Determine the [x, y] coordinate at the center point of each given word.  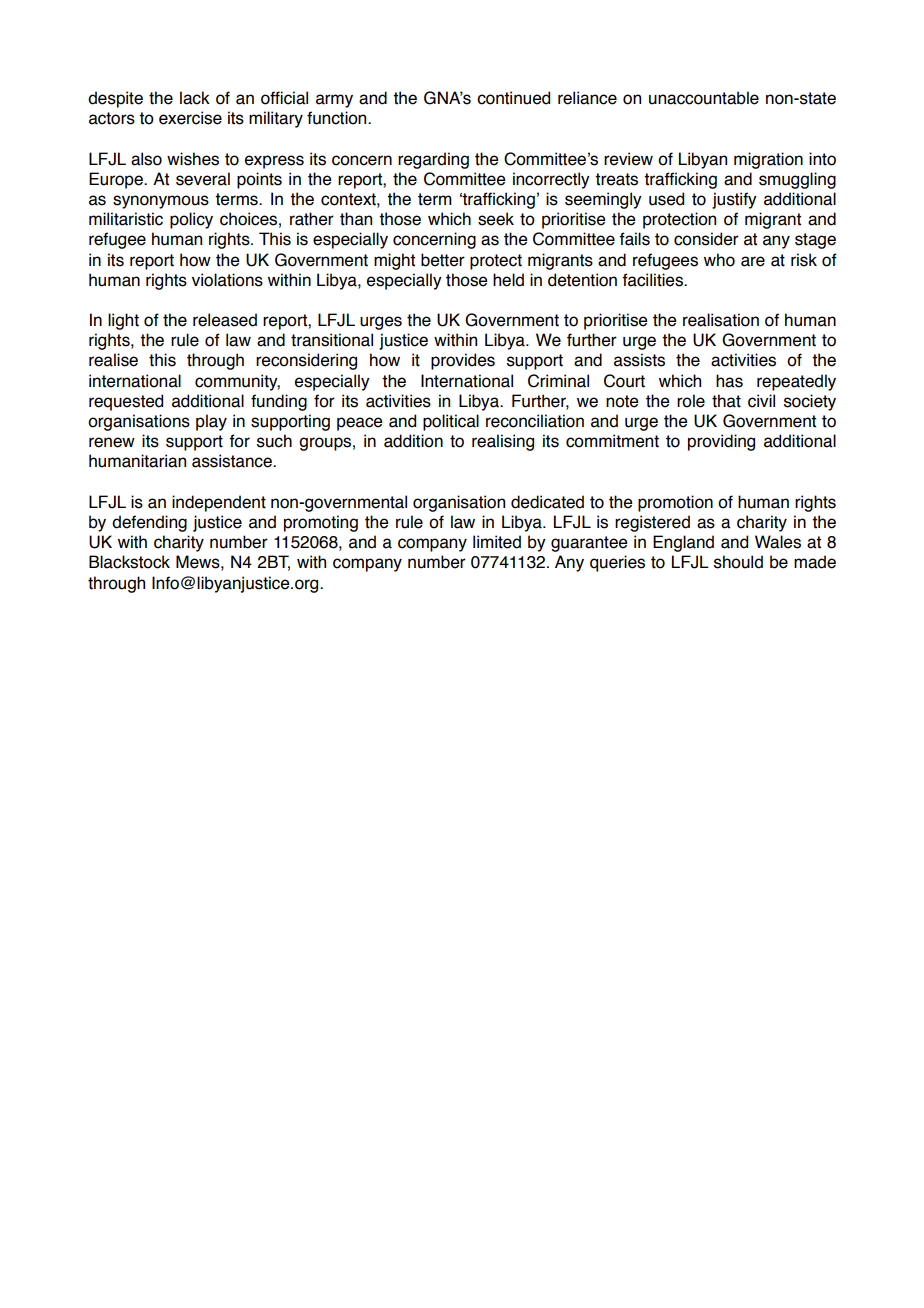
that [726, 401]
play [211, 422]
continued [513, 98]
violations [227, 280]
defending [149, 523]
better [443, 260]
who [719, 260]
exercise [190, 118]
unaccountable [704, 98]
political [451, 422]
